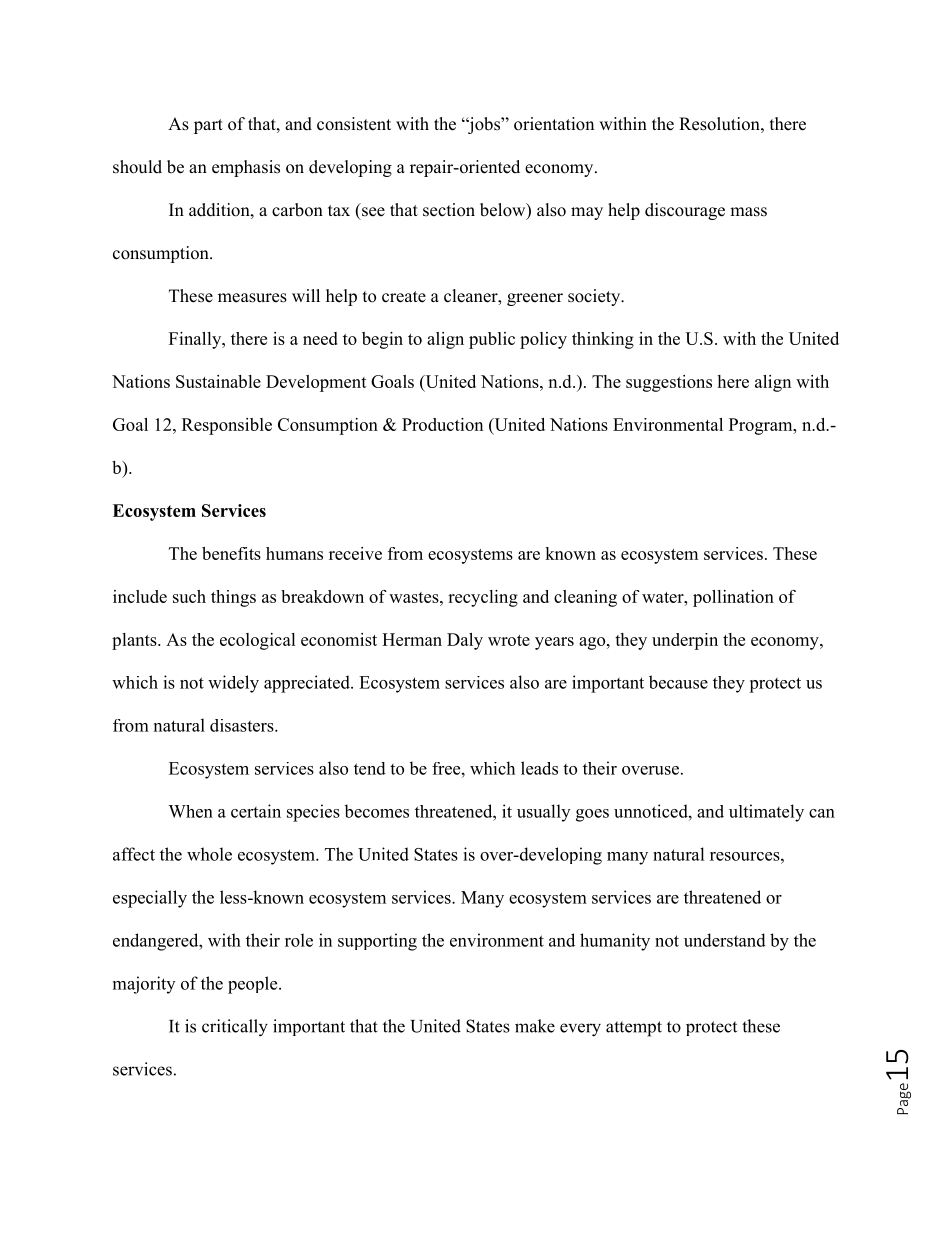  What do you see at coordinates (748, 212) in the screenshot?
I see `mass` at bounding box center [748, 212].
